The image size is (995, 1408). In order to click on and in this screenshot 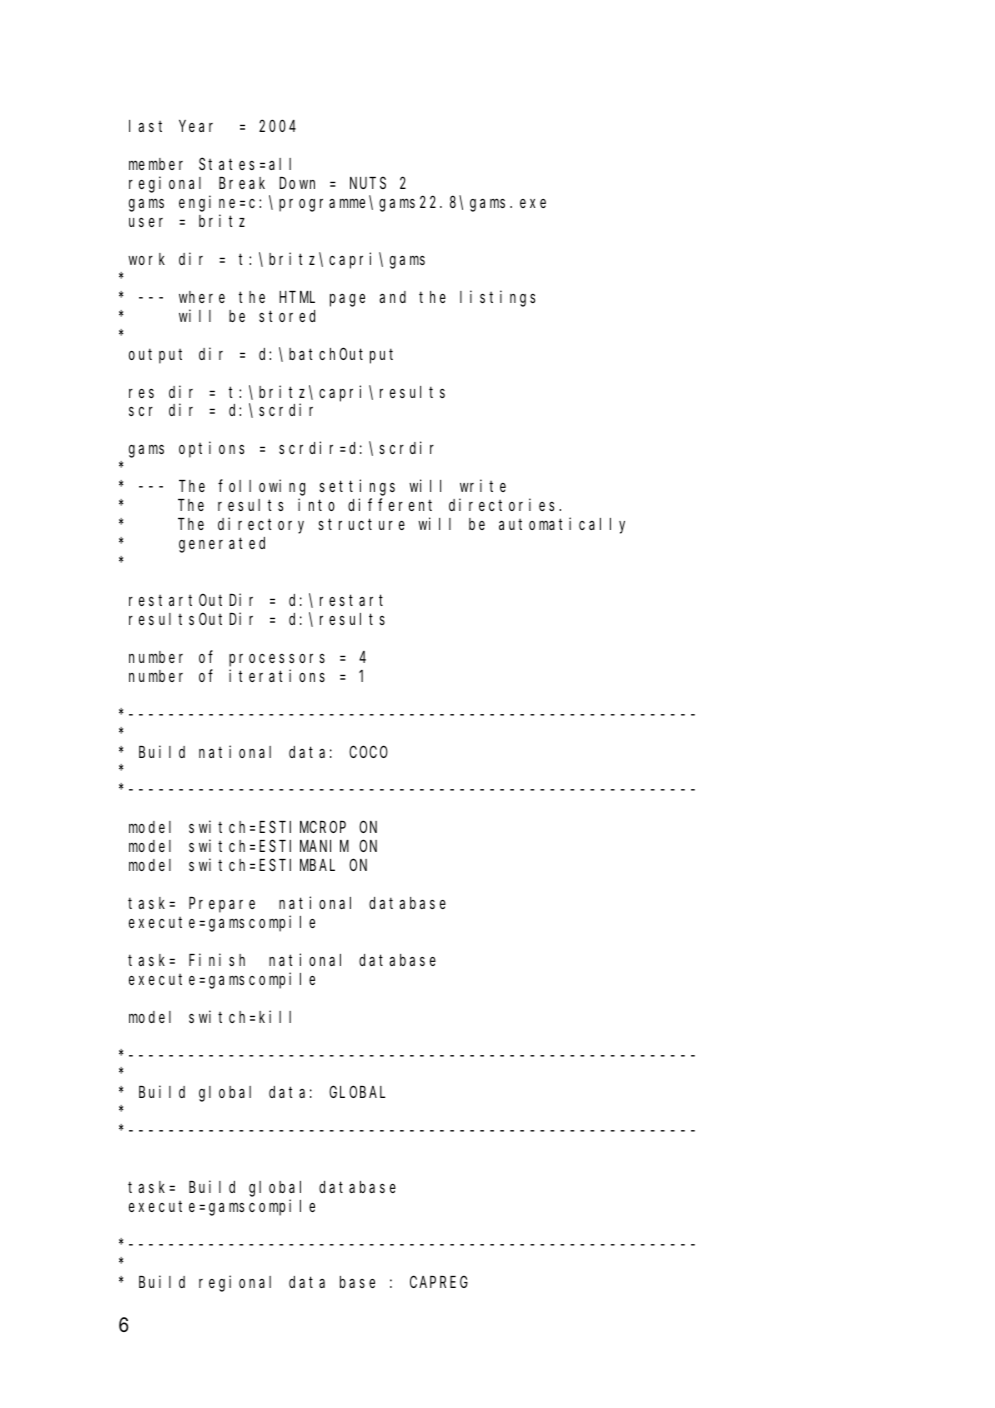, I will do `click(392, 297)`.
